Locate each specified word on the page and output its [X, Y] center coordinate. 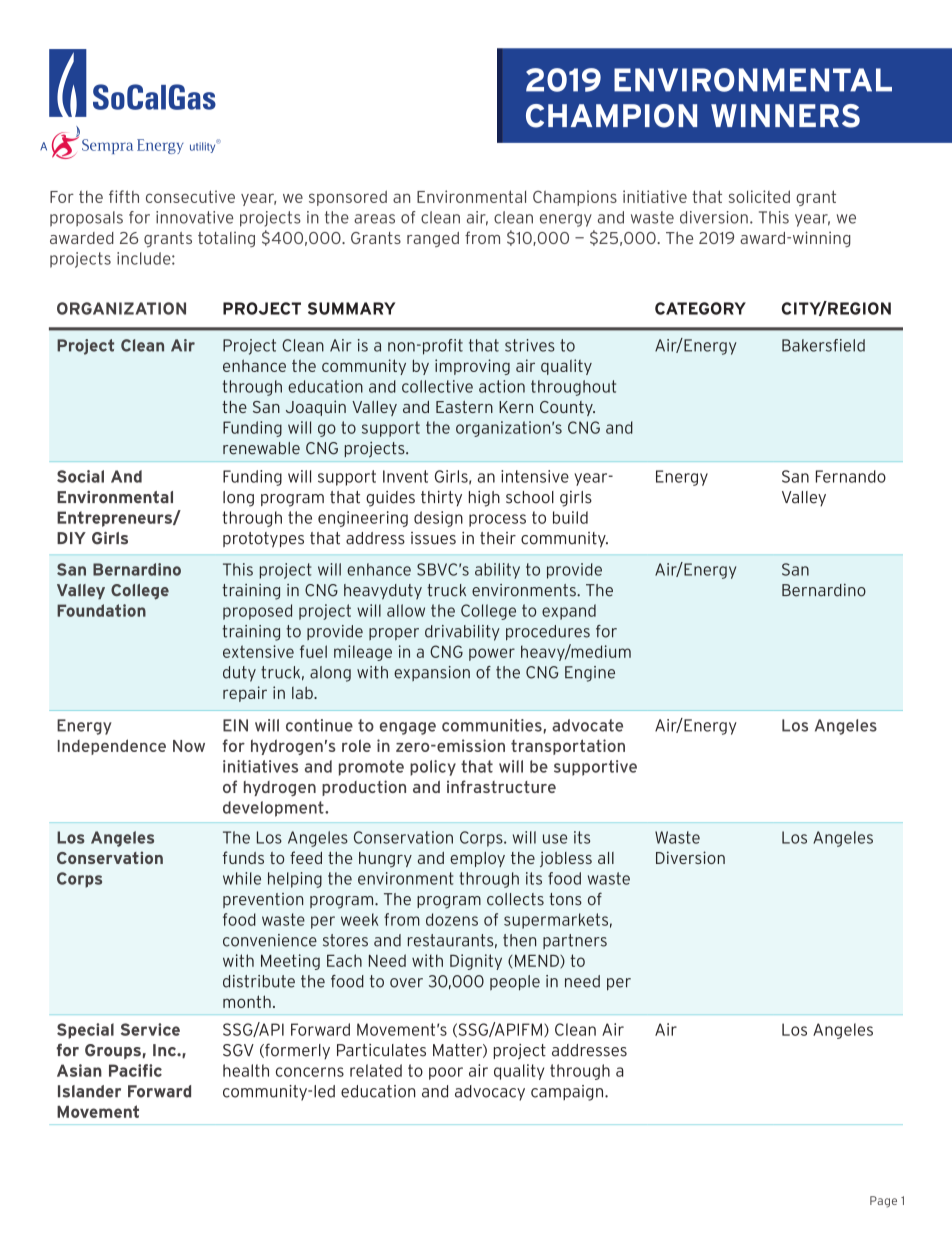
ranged [433, 239]
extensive [258, 651]
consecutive [190, 196]
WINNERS [785, 116]
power [492, 654]
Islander [89, 1091]
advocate [587, 725]
